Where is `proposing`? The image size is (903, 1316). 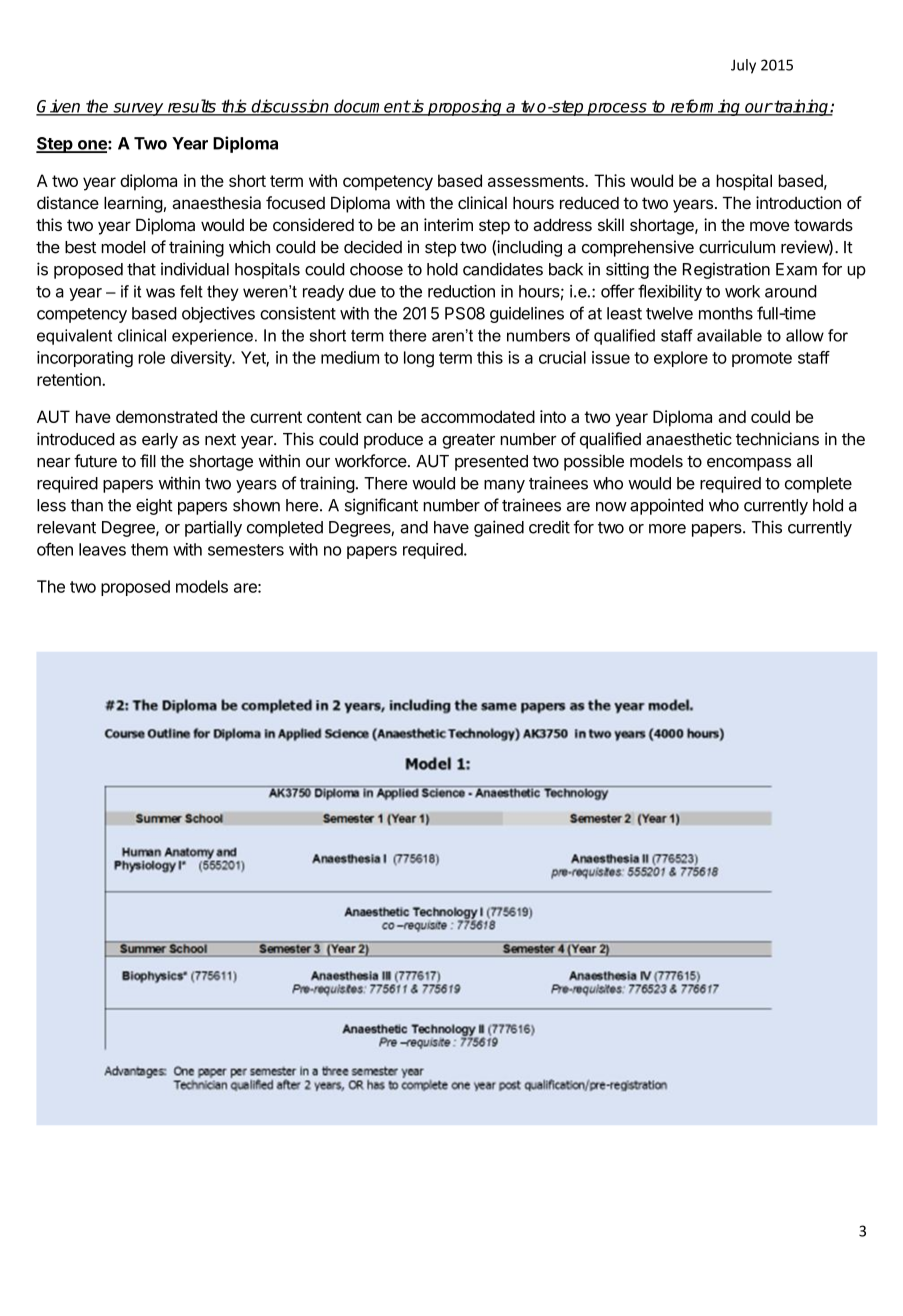
proposing is located at coordinates (465, 107).
